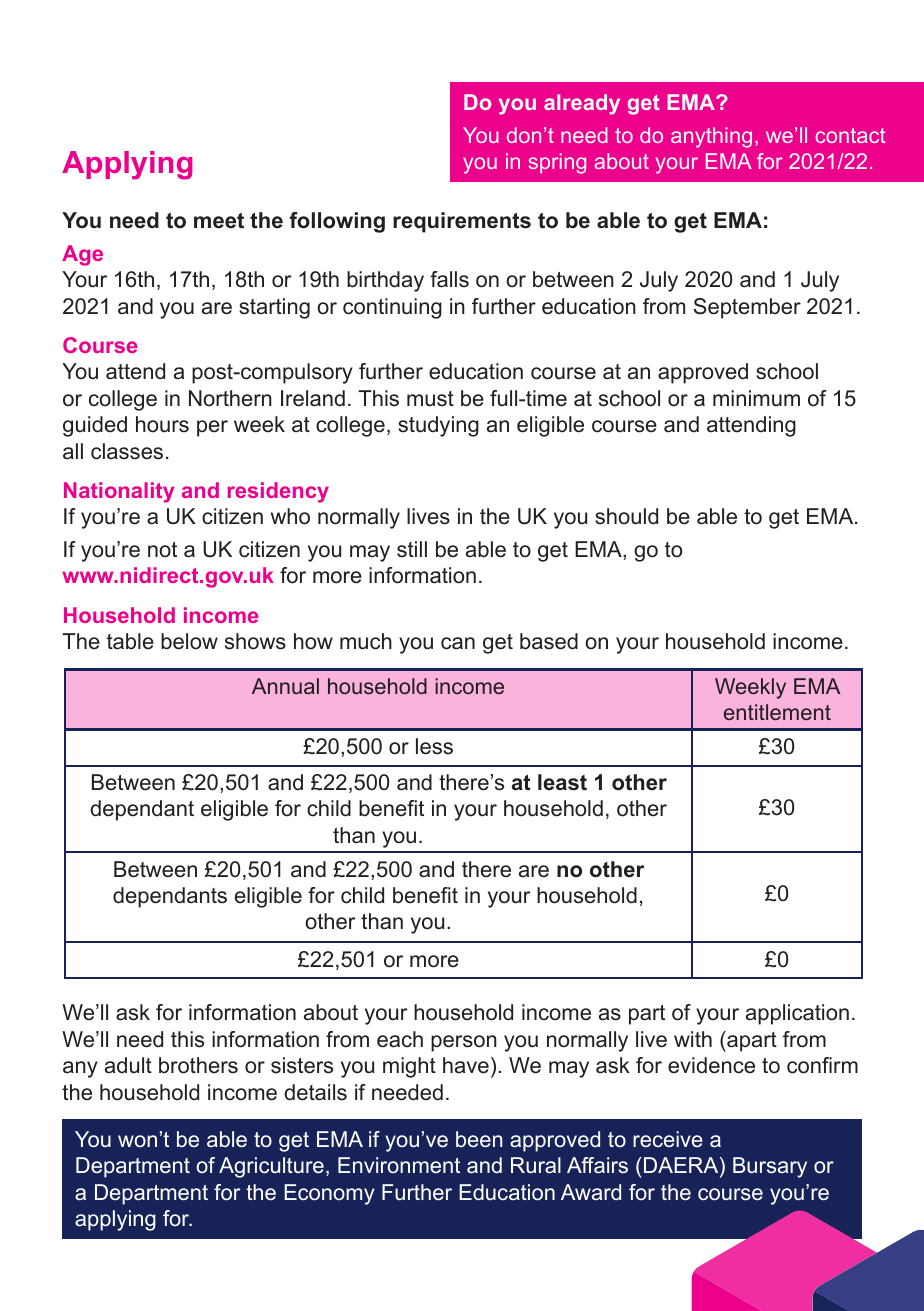 This image has height=1311, width=924. What do you see at coordinates (711, 137) in the image?
I see `anything` at bounding box center [711, 137].
